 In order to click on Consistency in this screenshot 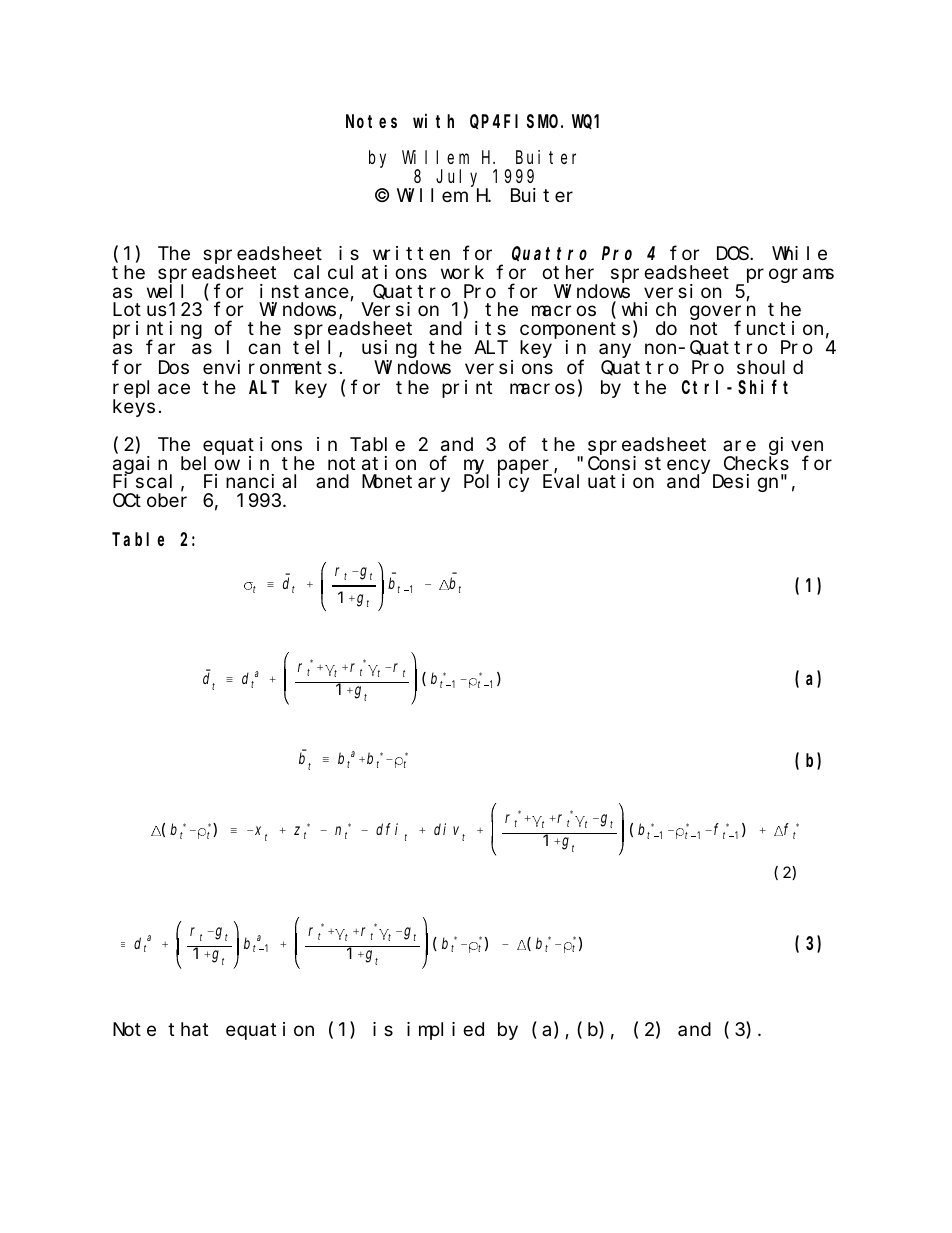, I will do `click(651, 465)`.
